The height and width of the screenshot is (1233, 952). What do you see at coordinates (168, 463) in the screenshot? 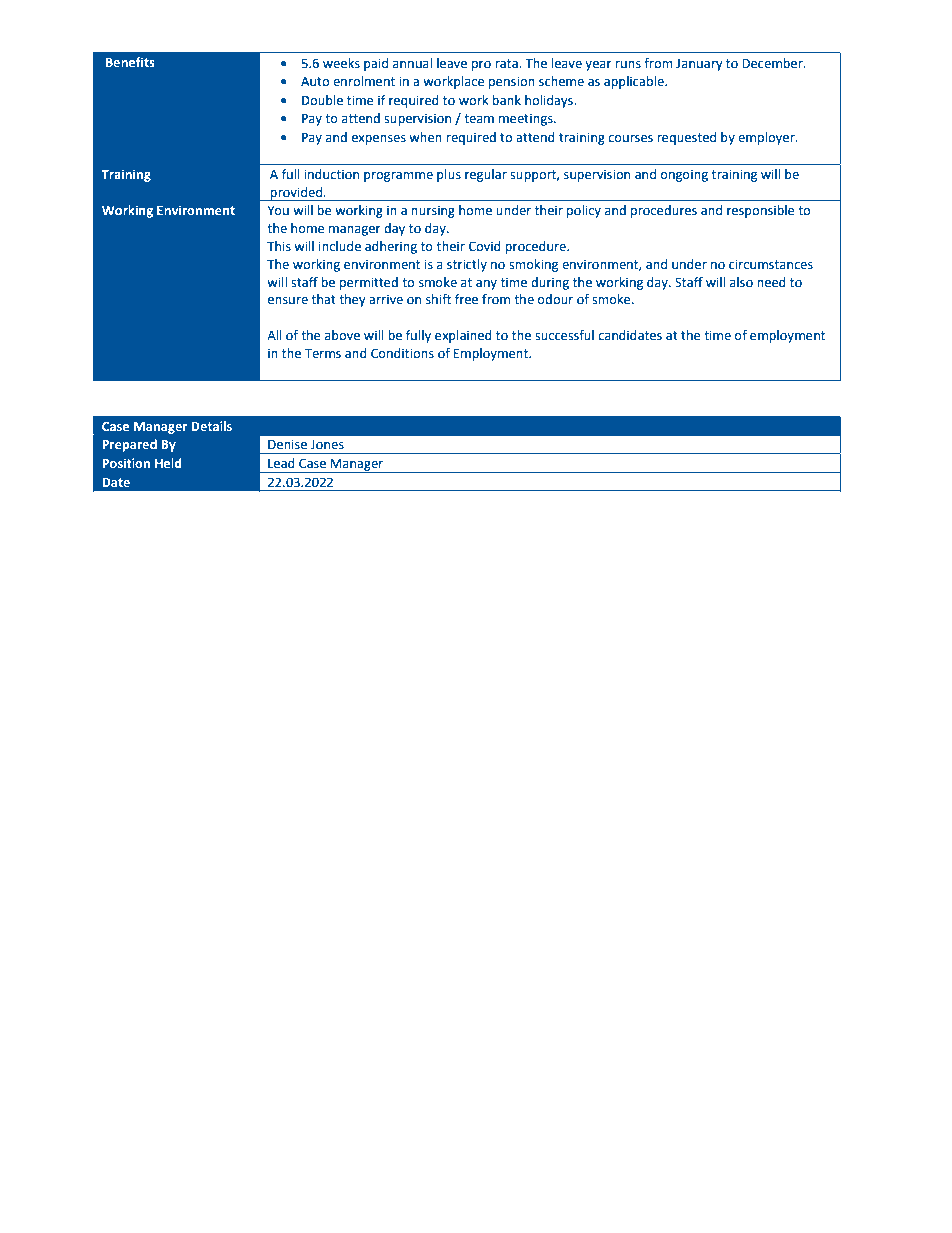
I see `Held` at bounding box center [168, 463].
